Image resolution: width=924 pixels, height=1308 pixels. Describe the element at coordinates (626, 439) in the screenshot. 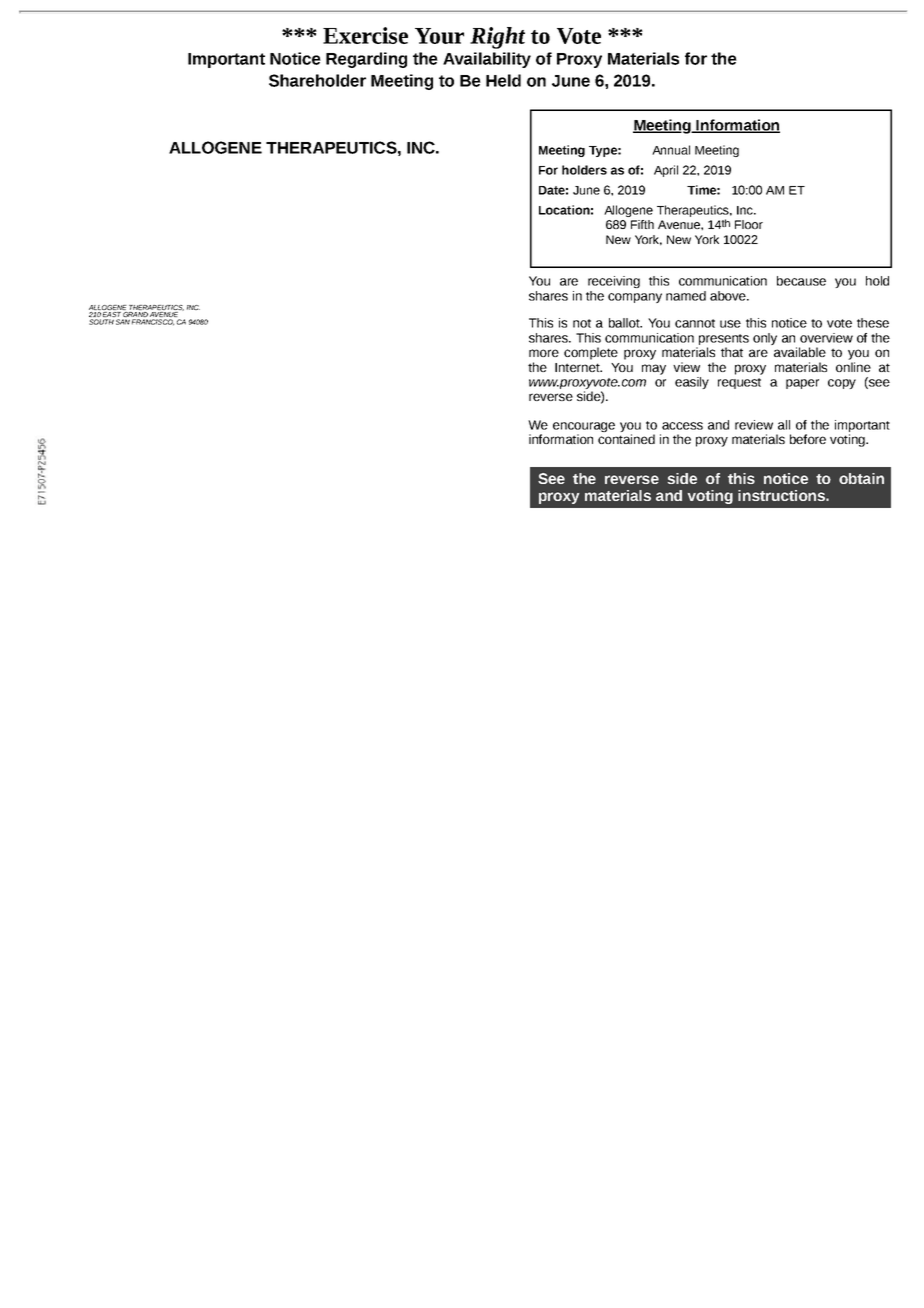

I see `contained` at that location.
